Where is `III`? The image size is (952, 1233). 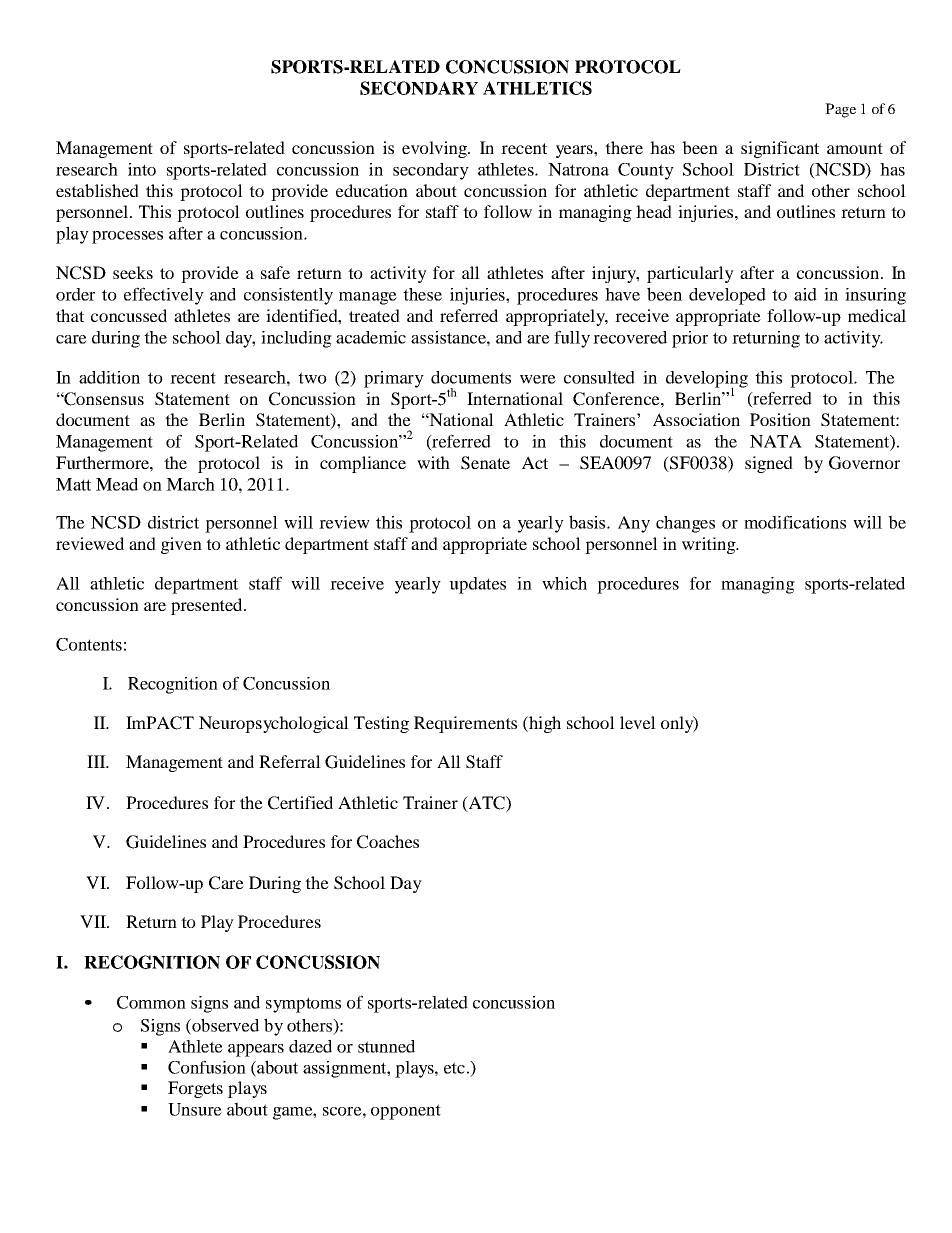
III is located at coordinates (97, 761).
